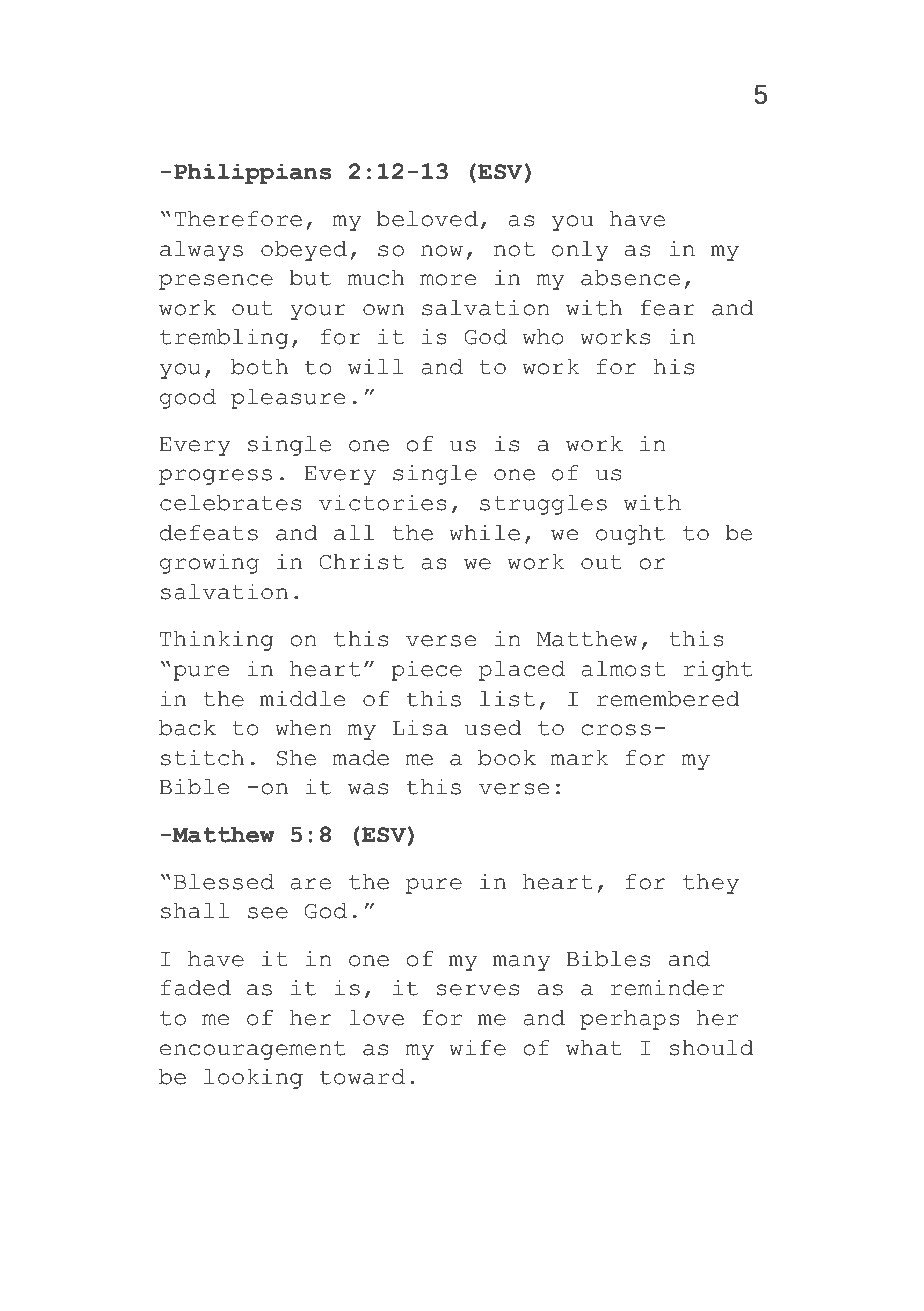 Image resolution: width=924 pixels, height=1311 pixels. What do you see at coordinates (442, 251) in the page?
I see `now` at bounding box center [442, 251].
